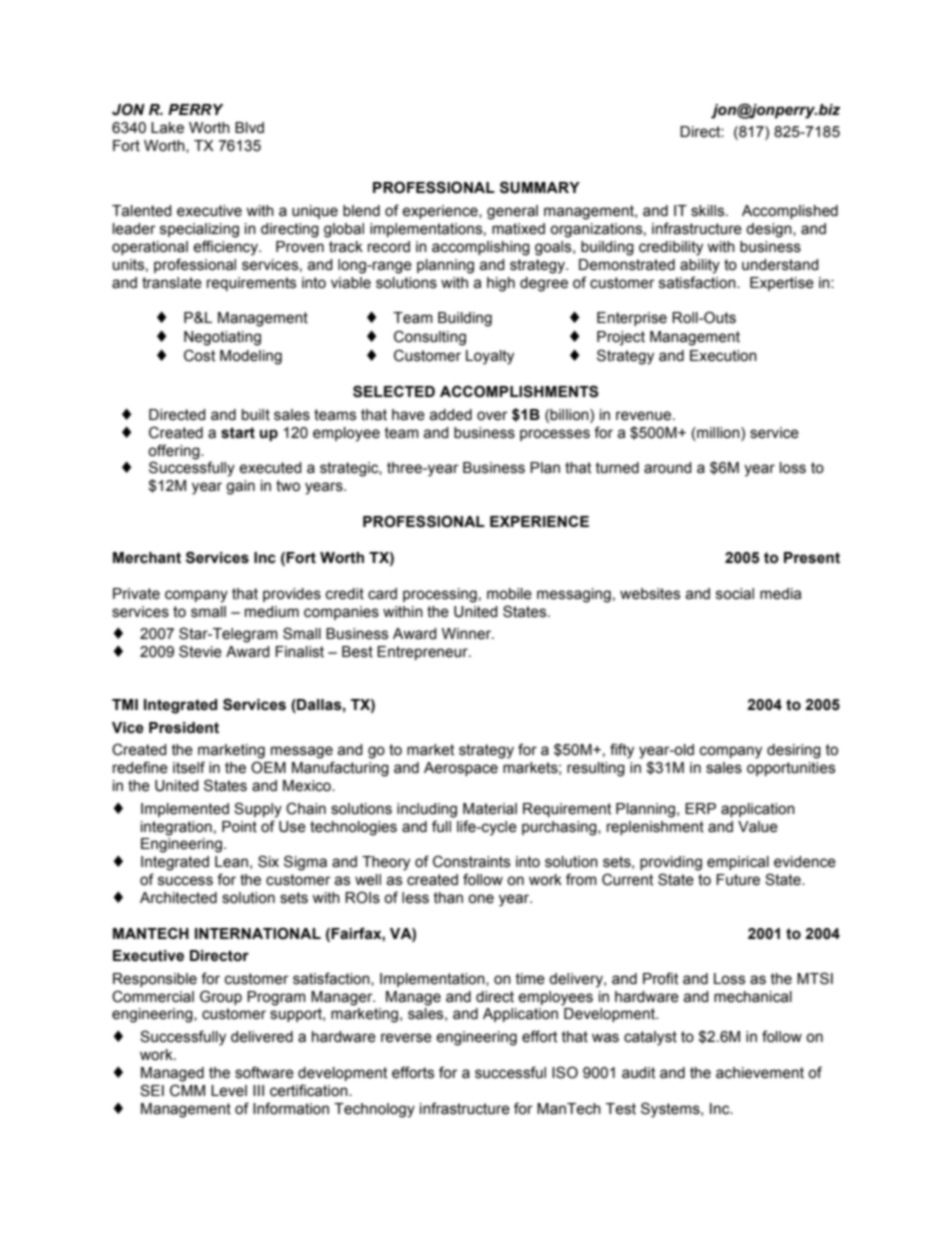 The image size is (952, 1233). I want to click on social, so click(735, 594).
